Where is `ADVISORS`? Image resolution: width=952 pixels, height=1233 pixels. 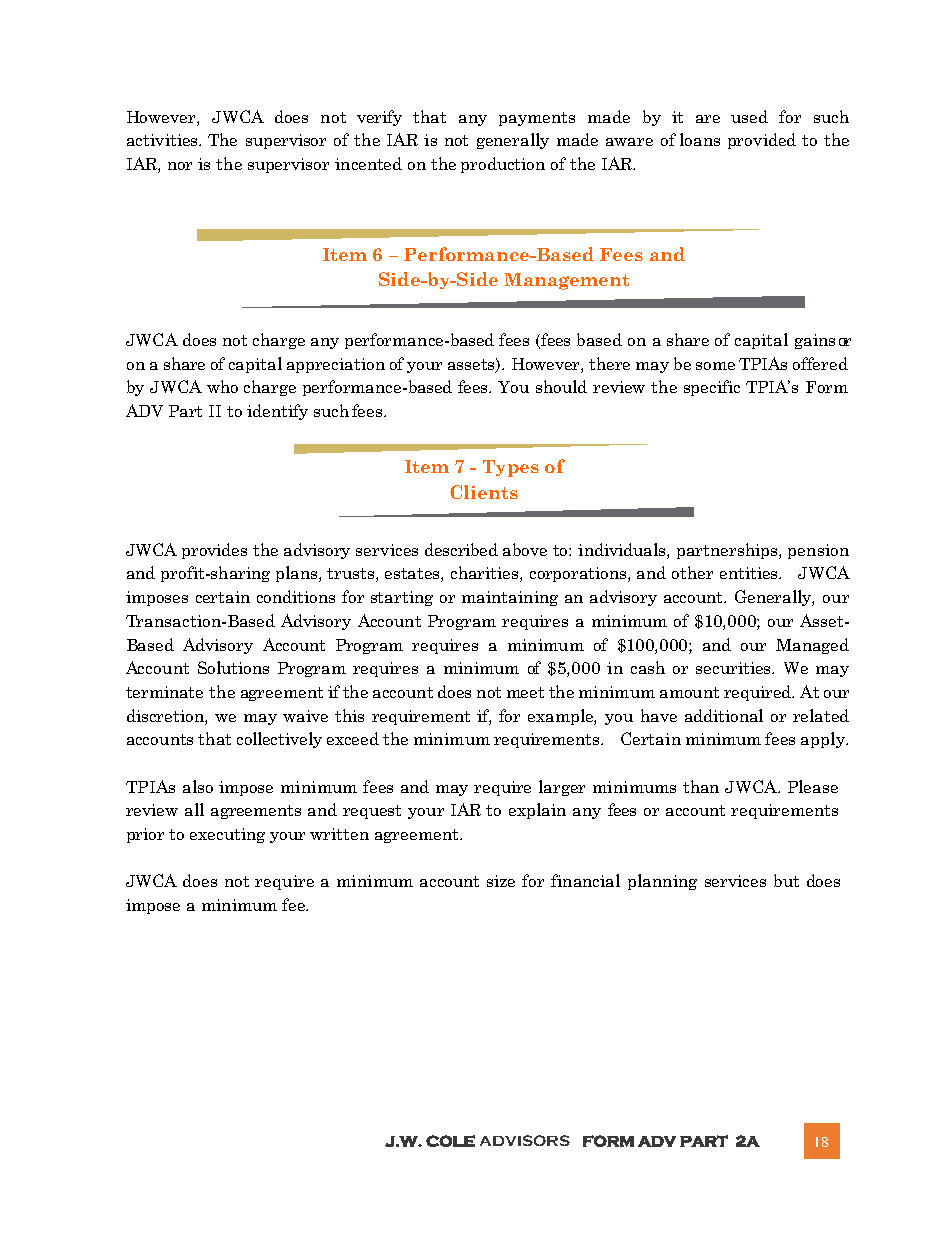
ADVISORS is located at coordinates (525, 1140).
